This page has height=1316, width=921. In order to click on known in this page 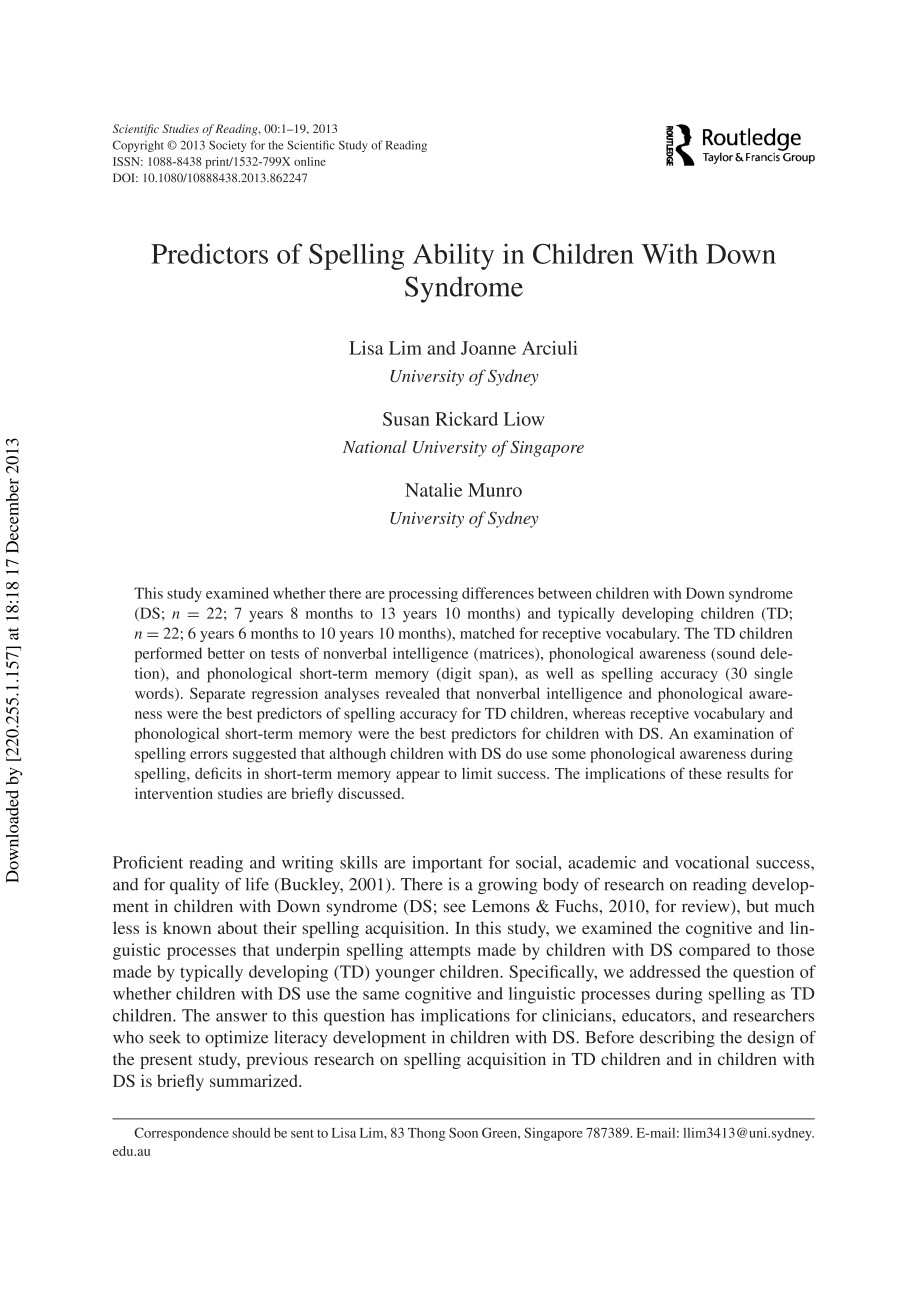, I will do `click(187, 927)`.
